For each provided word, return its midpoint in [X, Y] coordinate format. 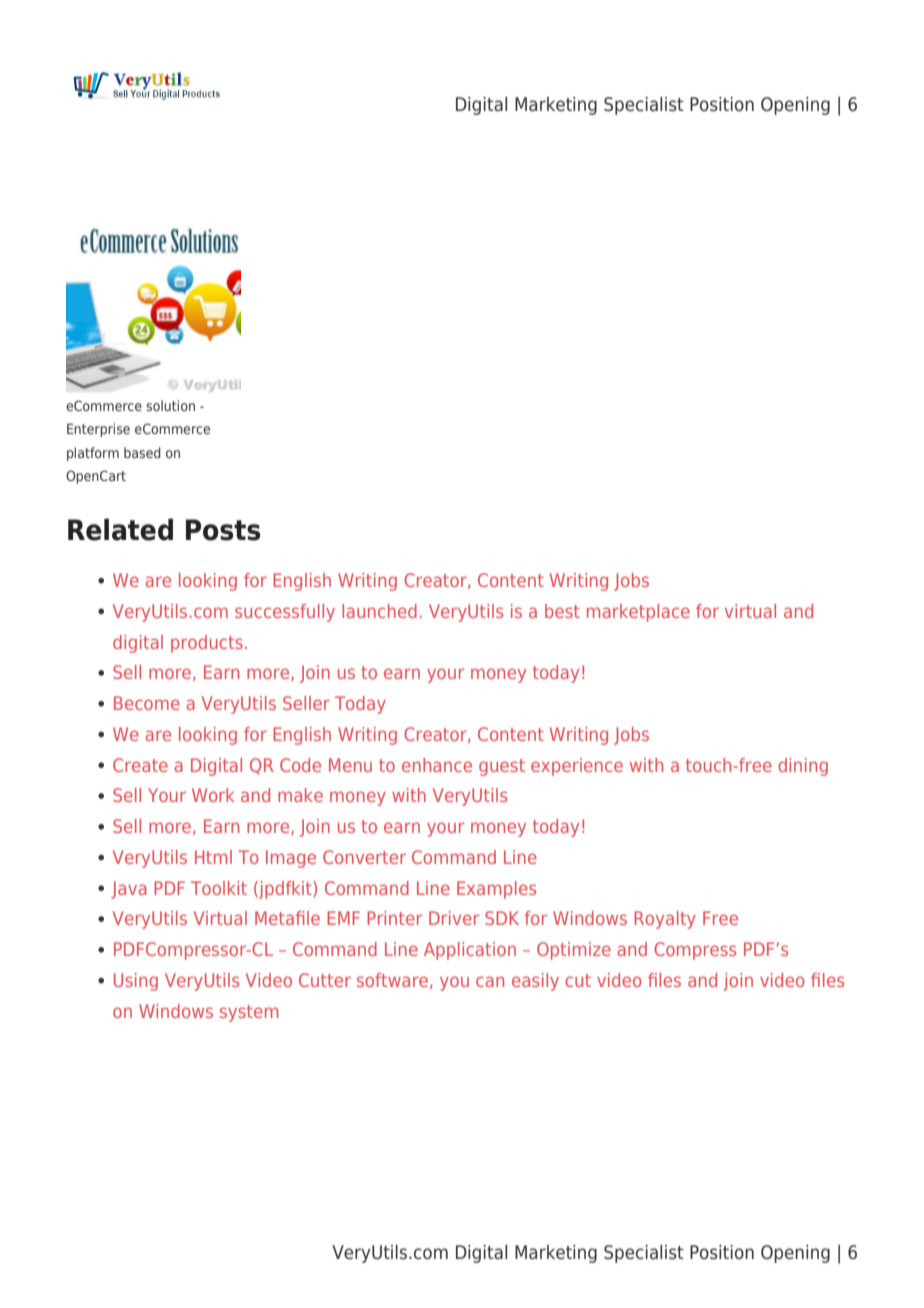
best [562, 611]
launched [379, 611]
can [490, 981]
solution [170, 405]
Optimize [574, 951]
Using [136, 982]
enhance [437, 765]
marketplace [638, 613]
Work [213, 795]
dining [803, 767]
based [142, 452]
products [207, 644]
